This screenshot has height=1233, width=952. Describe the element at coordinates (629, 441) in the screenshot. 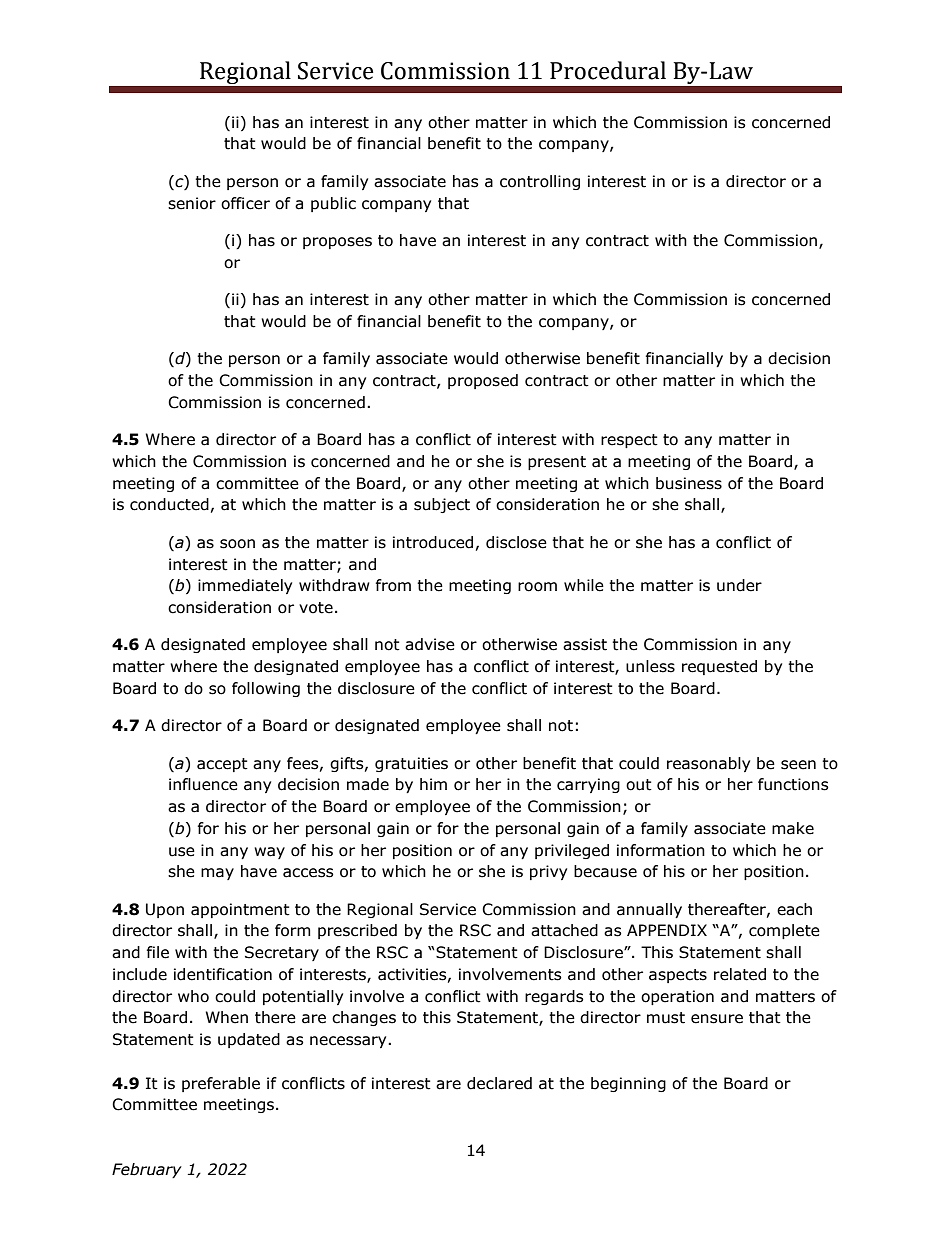

I see `respect` at that location.
